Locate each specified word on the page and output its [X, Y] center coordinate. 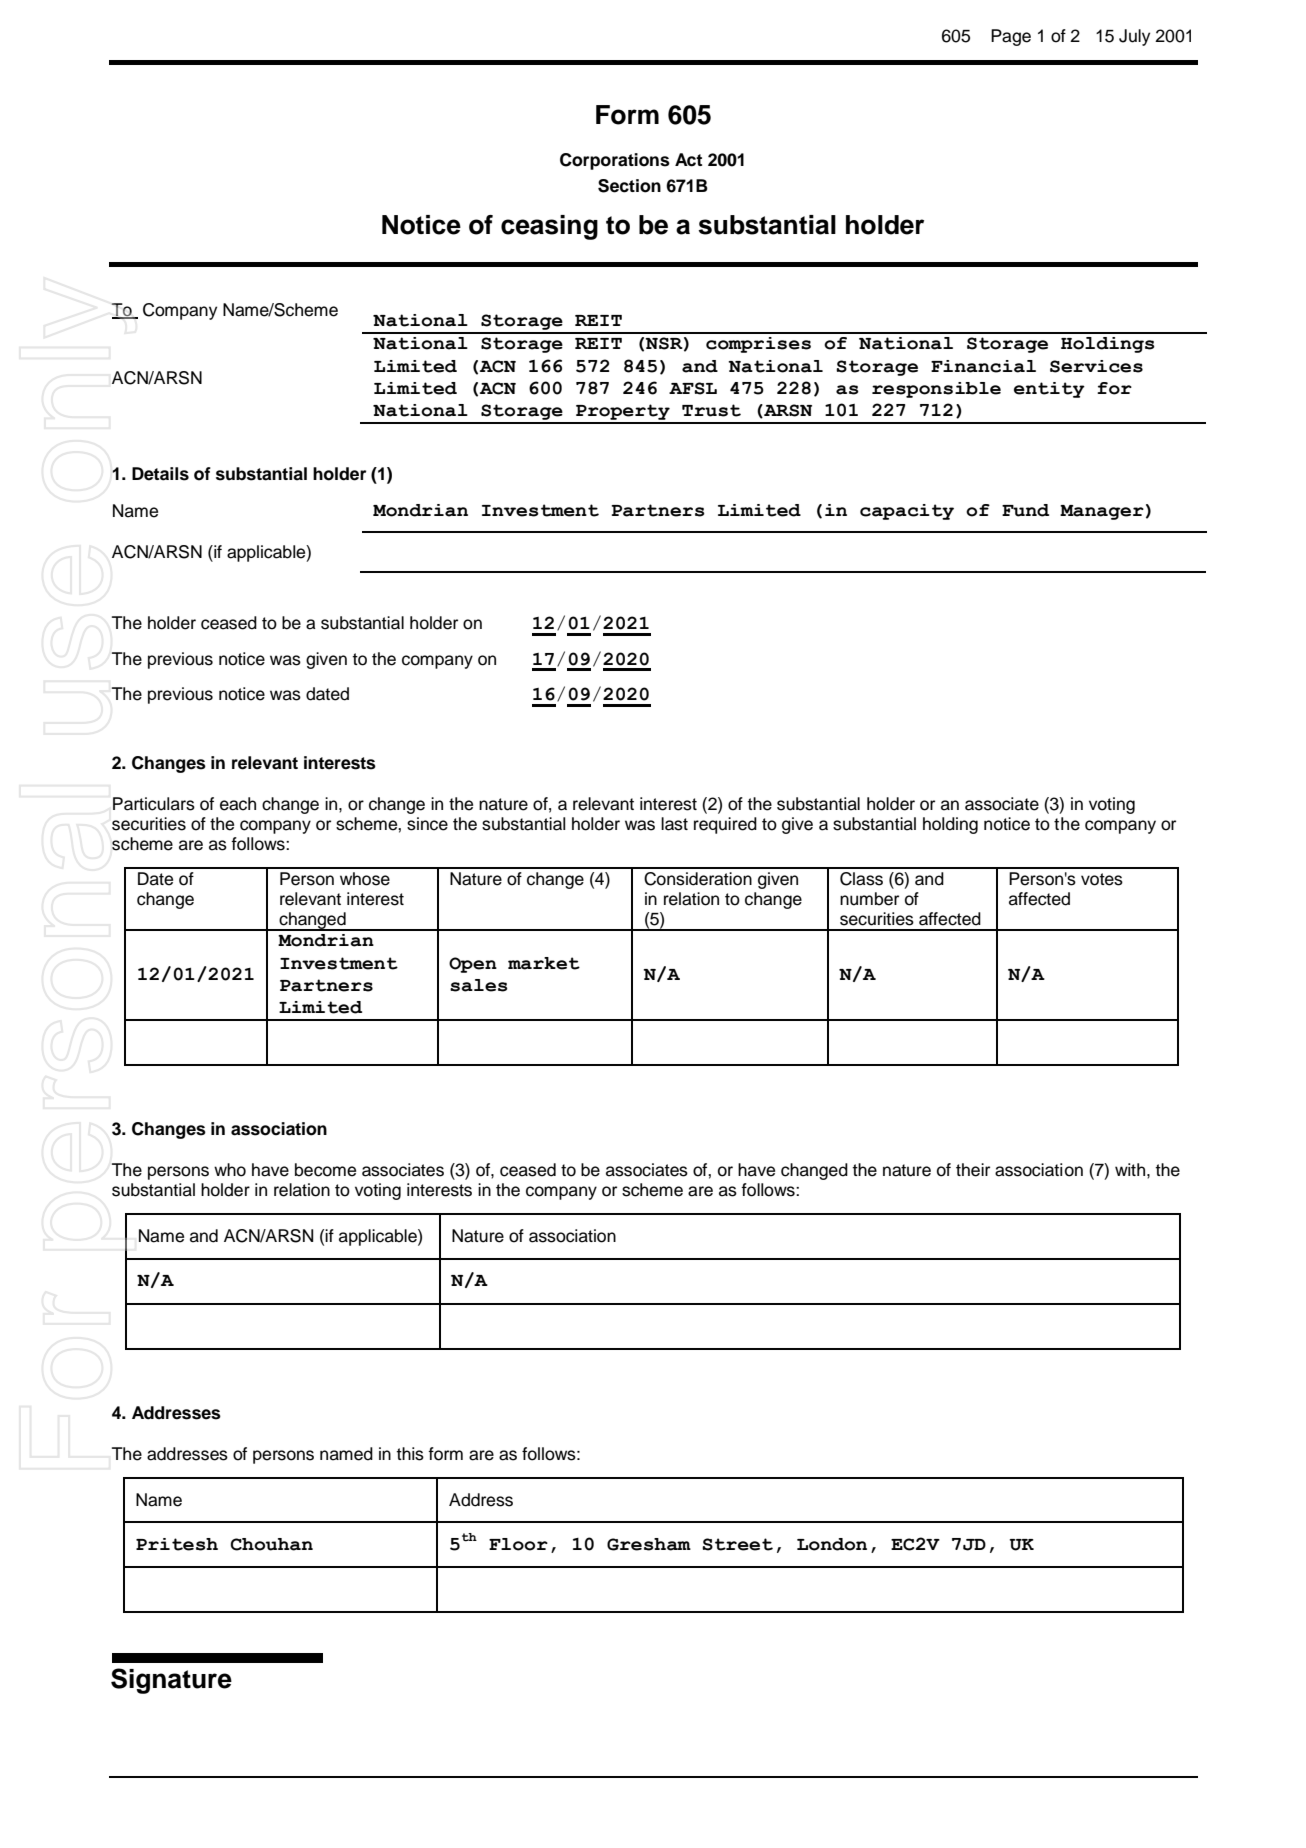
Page [1011, 37]
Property [623, 413]
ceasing [549, 227]
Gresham [649, 1544]
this [410, 1454]
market [544, 963]
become [325, 1170]
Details [160, 474]
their [973, 1170]
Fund [1025, 510]
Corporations [615, 161]
